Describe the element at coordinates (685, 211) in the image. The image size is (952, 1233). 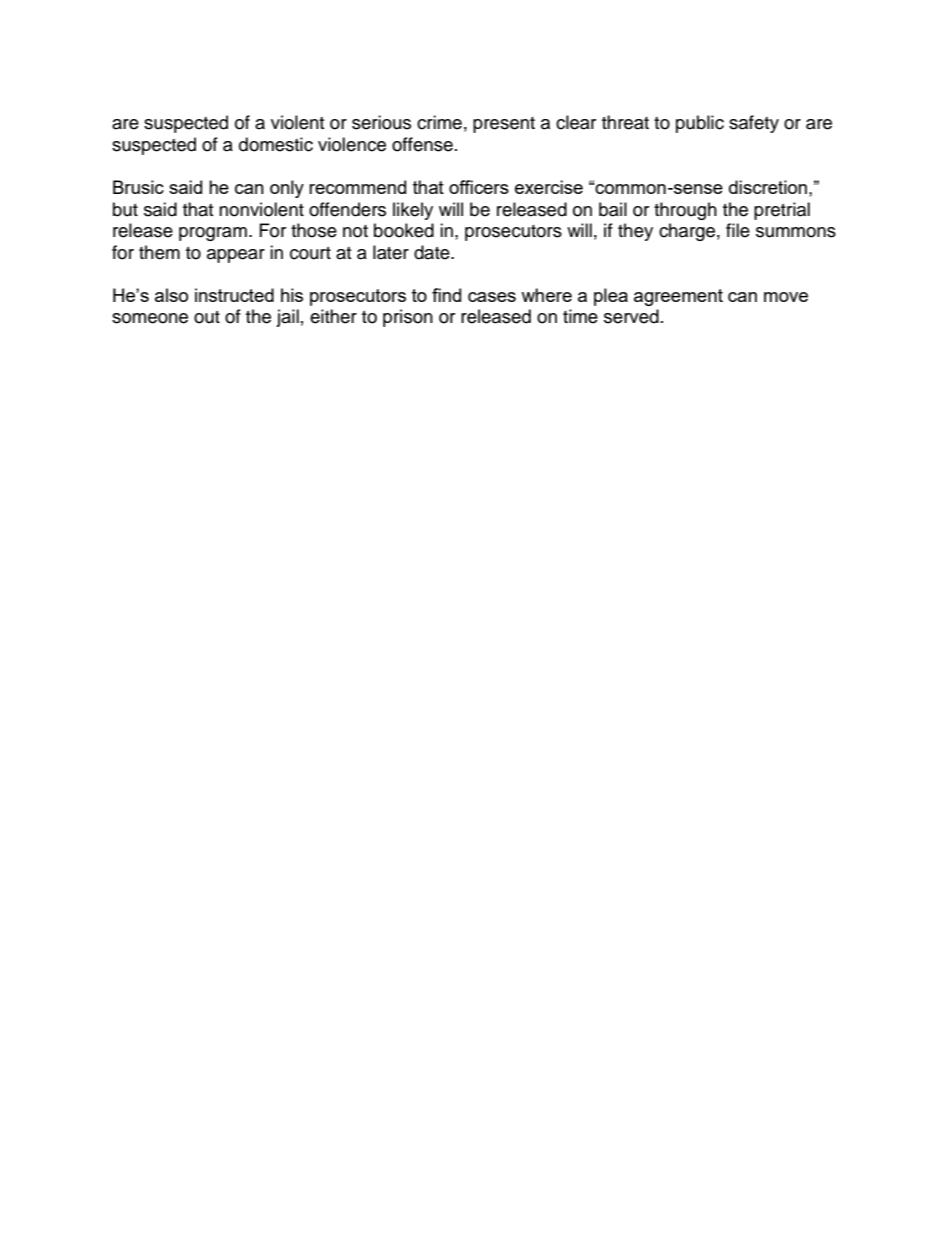
I see `through` at that location.
